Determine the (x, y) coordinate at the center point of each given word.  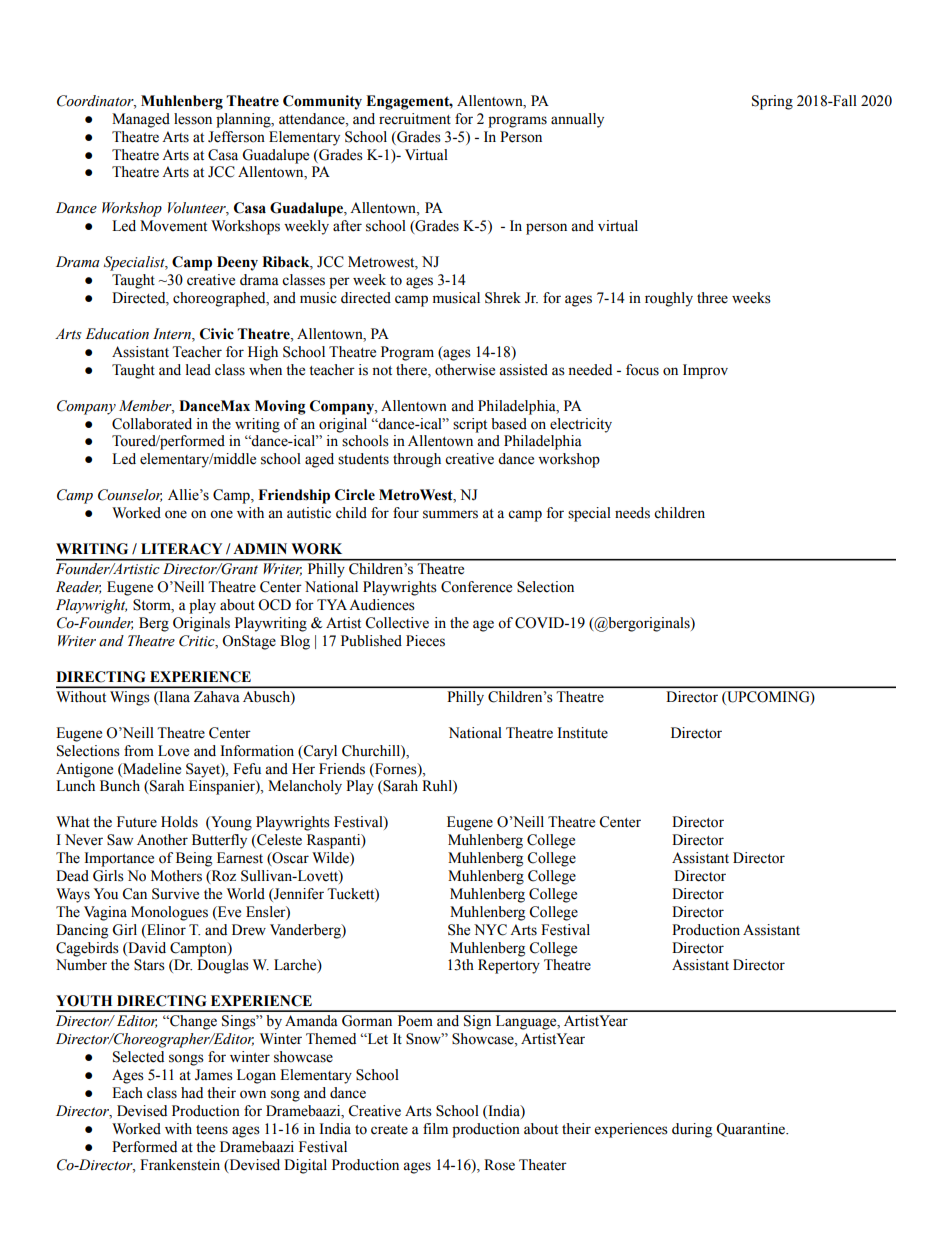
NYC (490, 930)
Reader (78, 587)
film (435, 1128)
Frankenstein (180, 1165)
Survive (175, 894)
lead (198, 370)
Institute (583, 733)
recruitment (415, 119)
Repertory (509, 966)
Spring (772, 102)
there (412, 370)
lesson (193, 119)
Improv (705, 371)
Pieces (425, 641)
